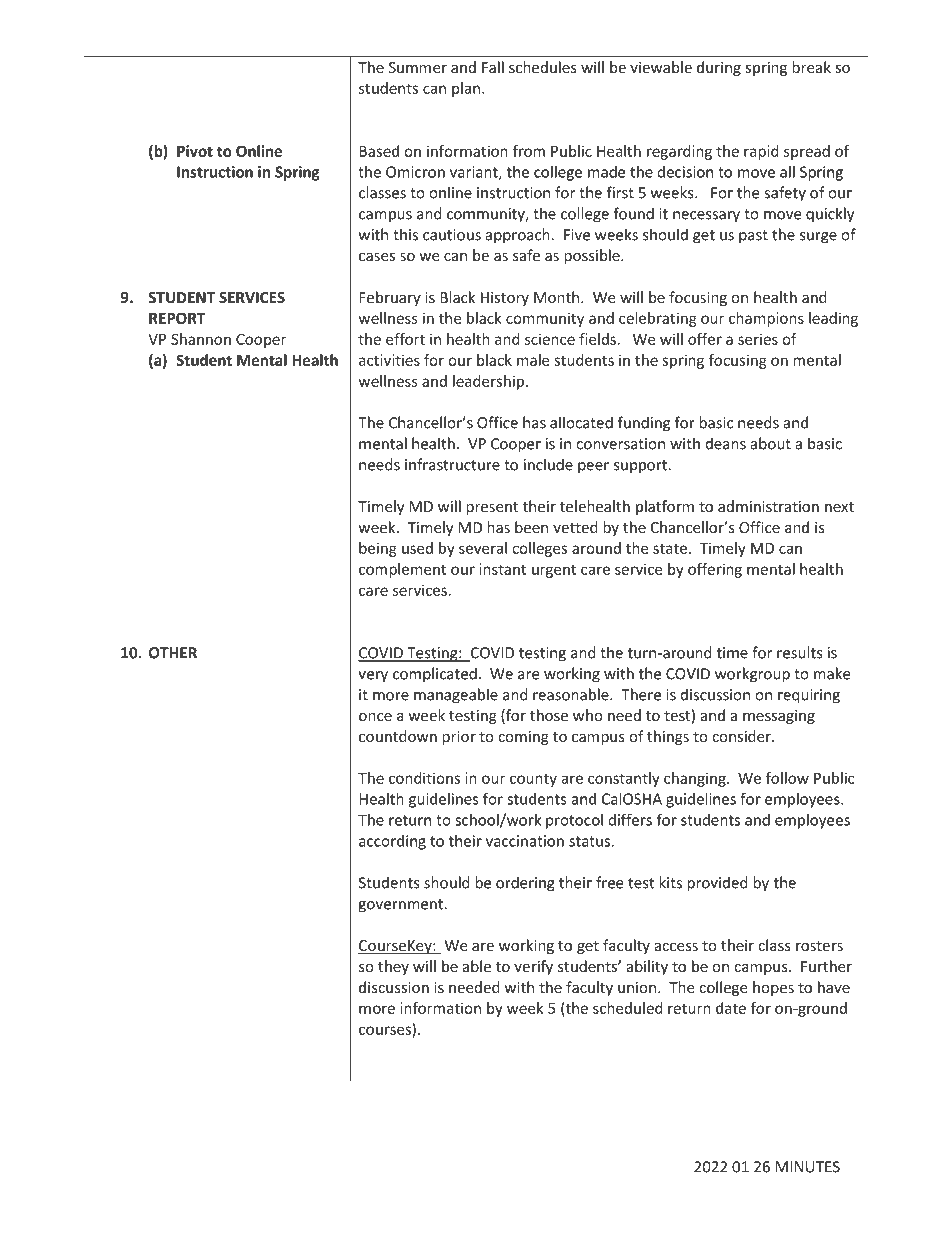 This page has height=1233, width=952. I want to click on Pivot, so click(195, 151).
